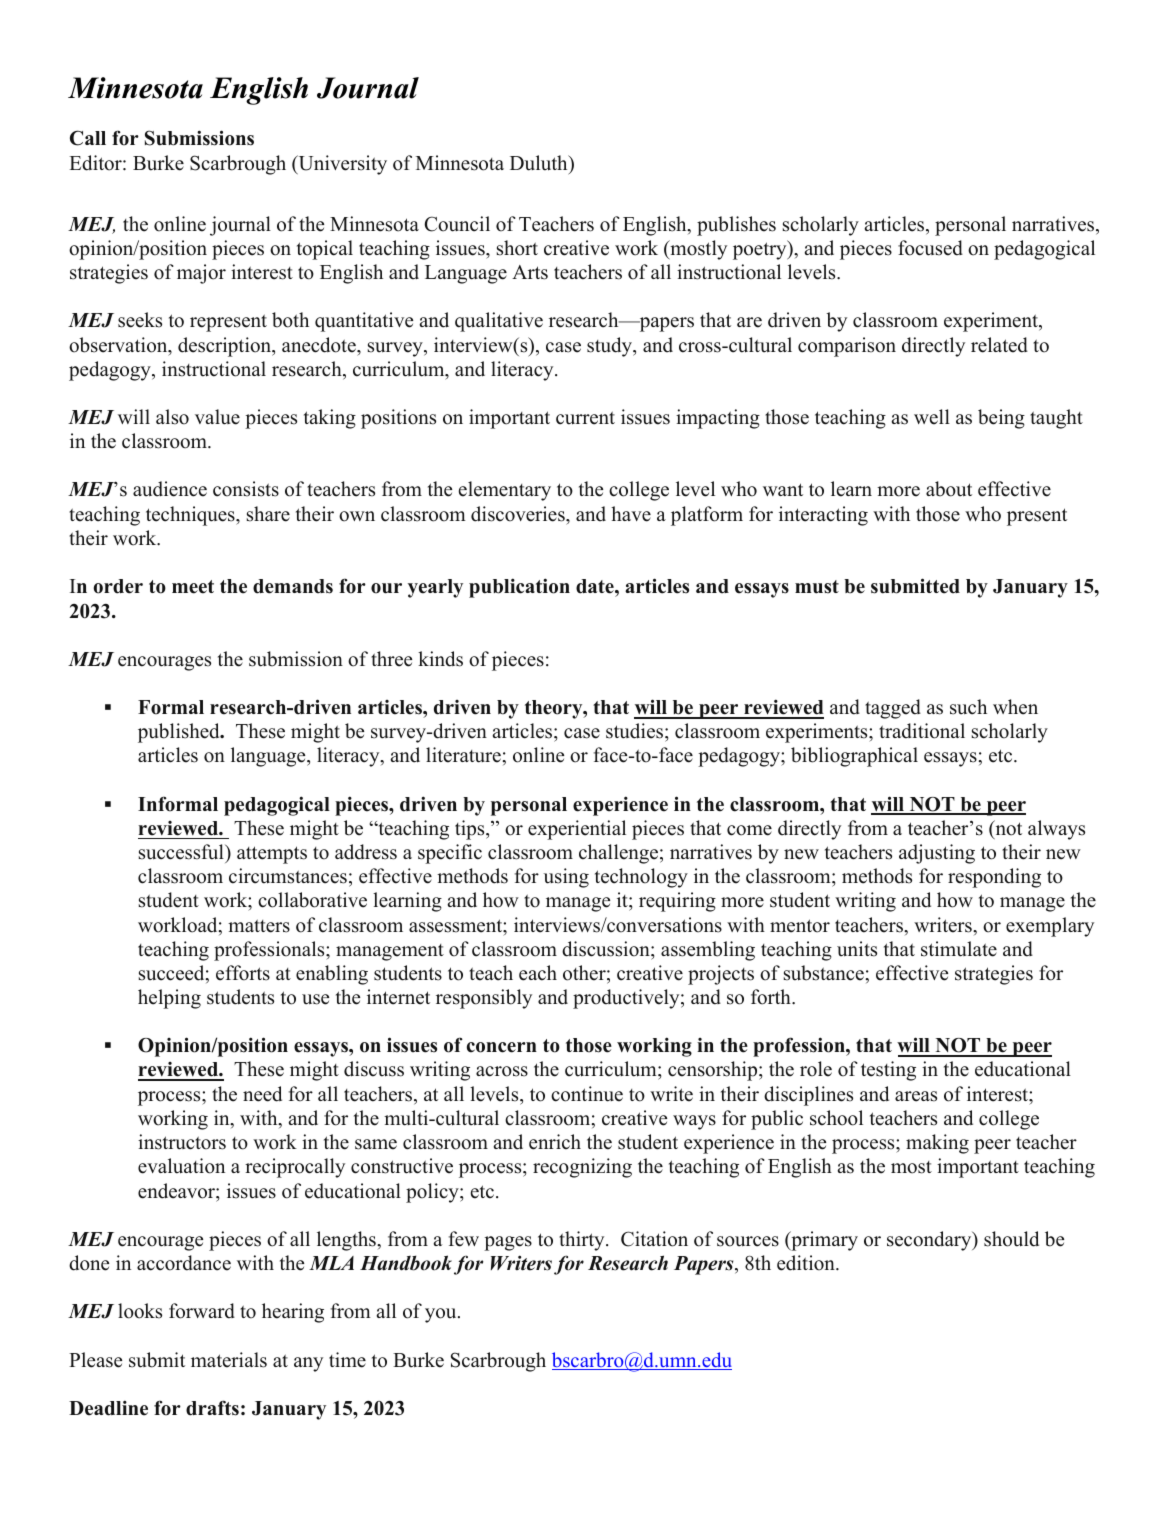 The image size is (1169, 1513). What do you see at coordinates (193, 587) in the image?
I see `meet` at bounding box center [193, 587].
